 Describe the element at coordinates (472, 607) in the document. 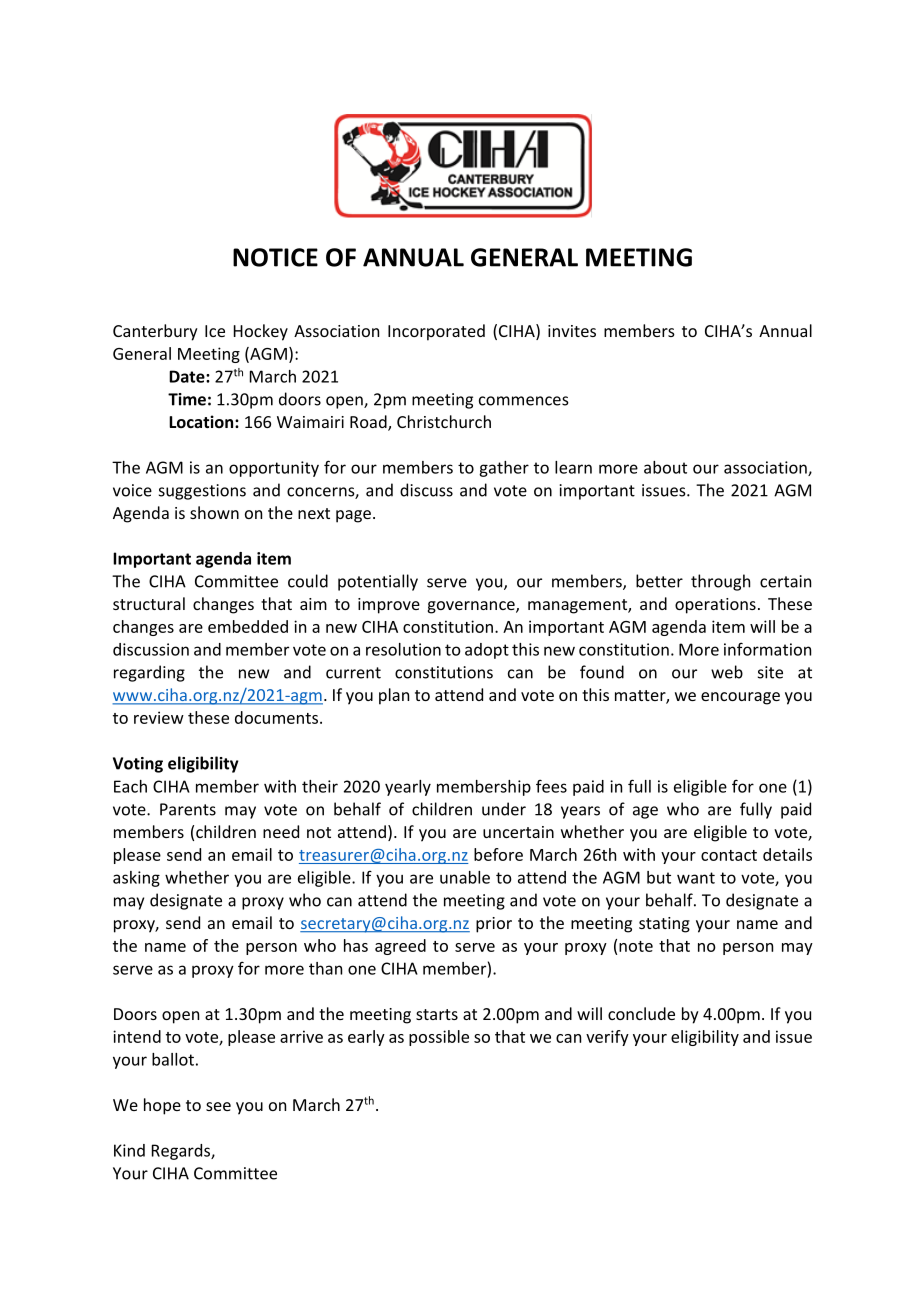

I see `governance` at that location.
